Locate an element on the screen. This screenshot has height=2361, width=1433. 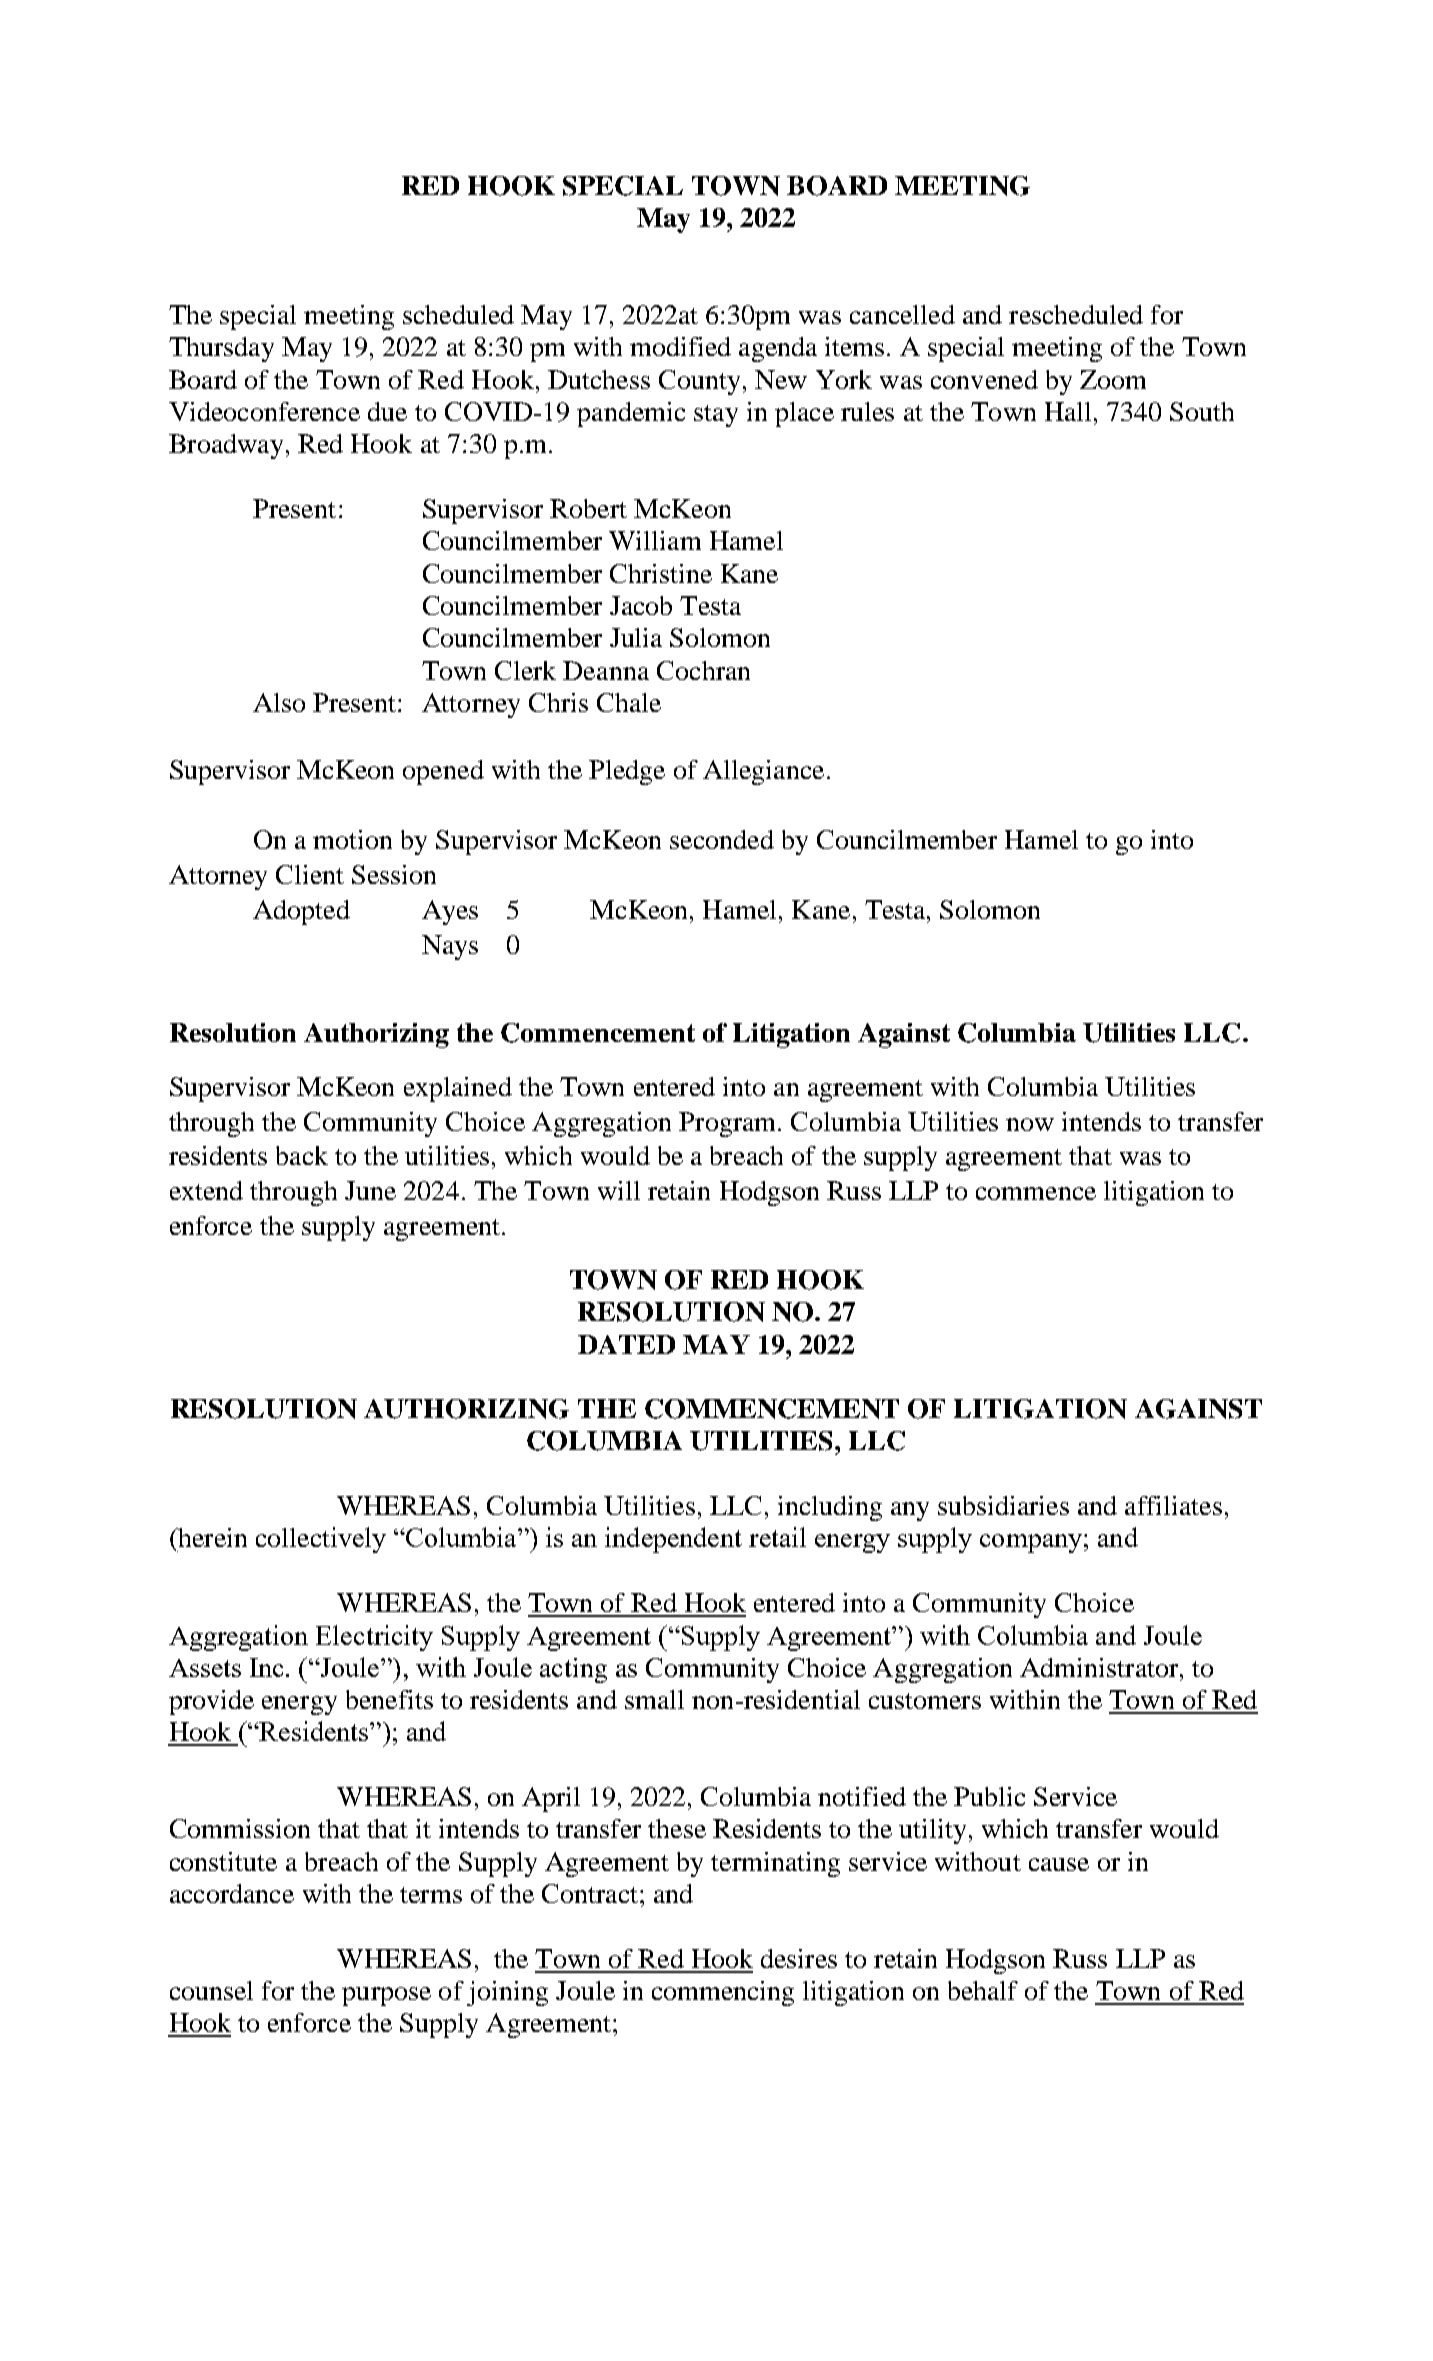
Adopted is located at coordinates (301, 912).
